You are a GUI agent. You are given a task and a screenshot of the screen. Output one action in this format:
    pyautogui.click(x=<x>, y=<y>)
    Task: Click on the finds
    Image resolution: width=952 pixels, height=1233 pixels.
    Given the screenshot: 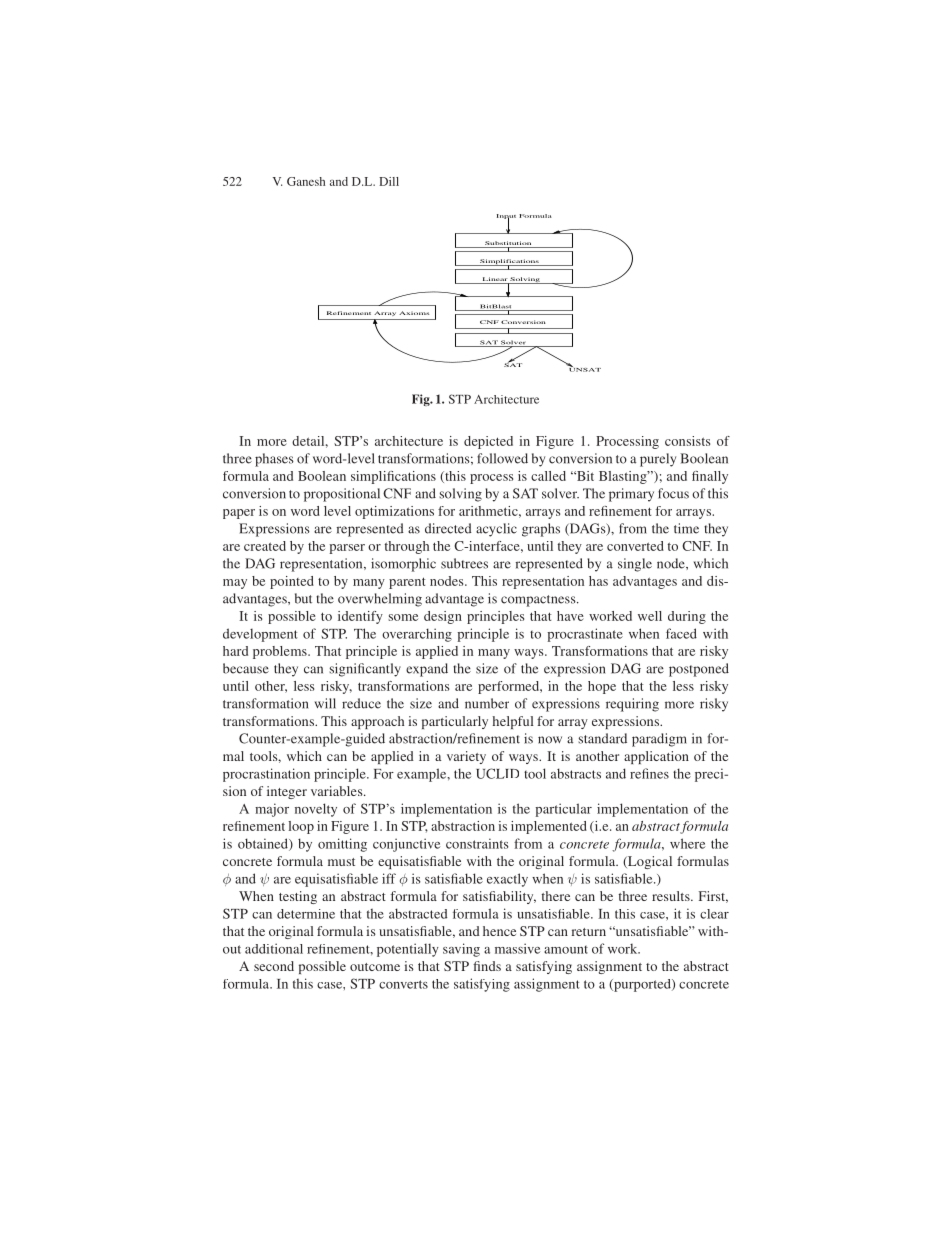 What is the action you would take?
    pyautogui.click(x=487, y=966)
